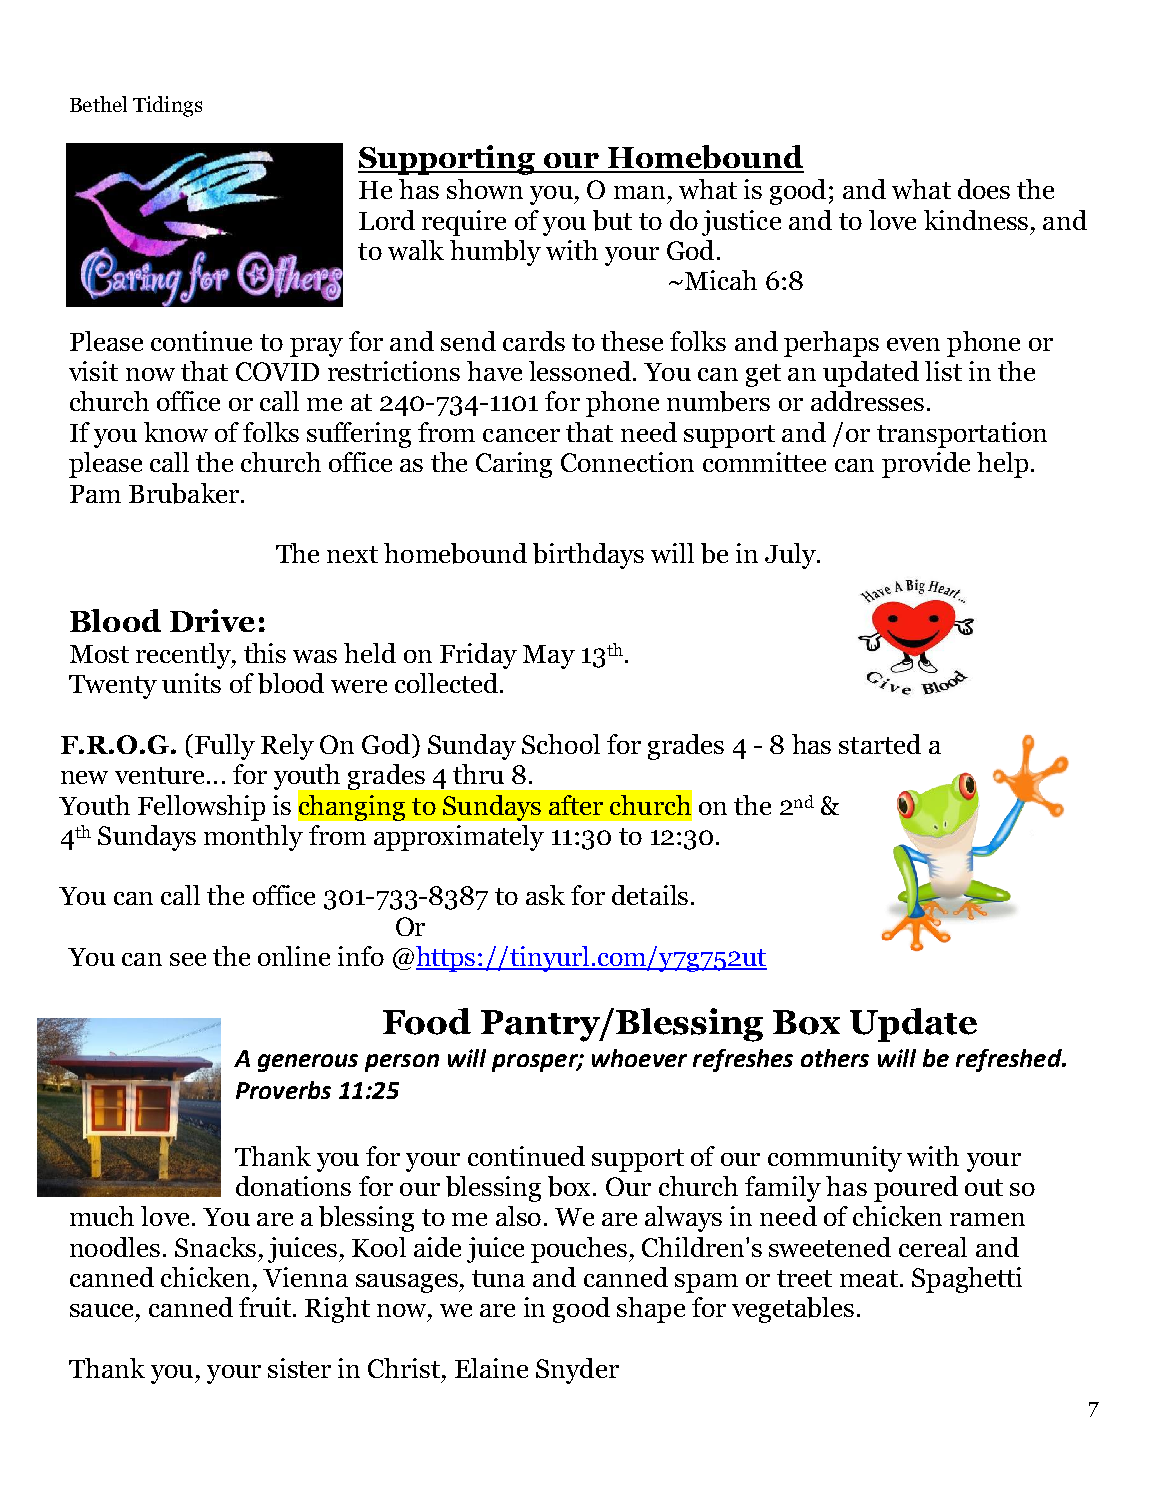 Image resolution: width=1167 pixels, height=1510 pixels. Describe the element at coordinates (545, 895) in the document. I see `ask` at that location.
